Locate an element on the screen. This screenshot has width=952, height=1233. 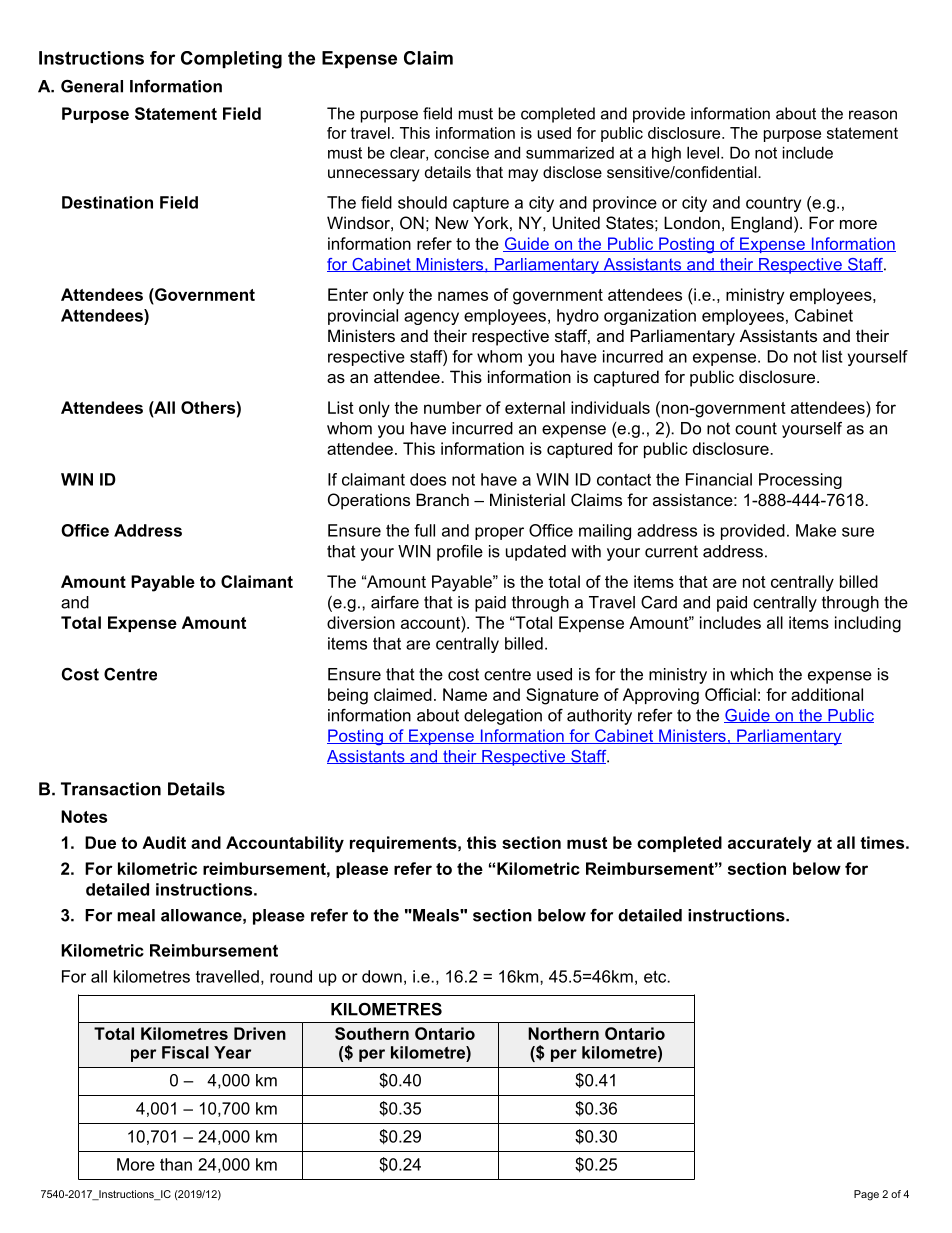
Completing is located at coordinates (231, 60).
